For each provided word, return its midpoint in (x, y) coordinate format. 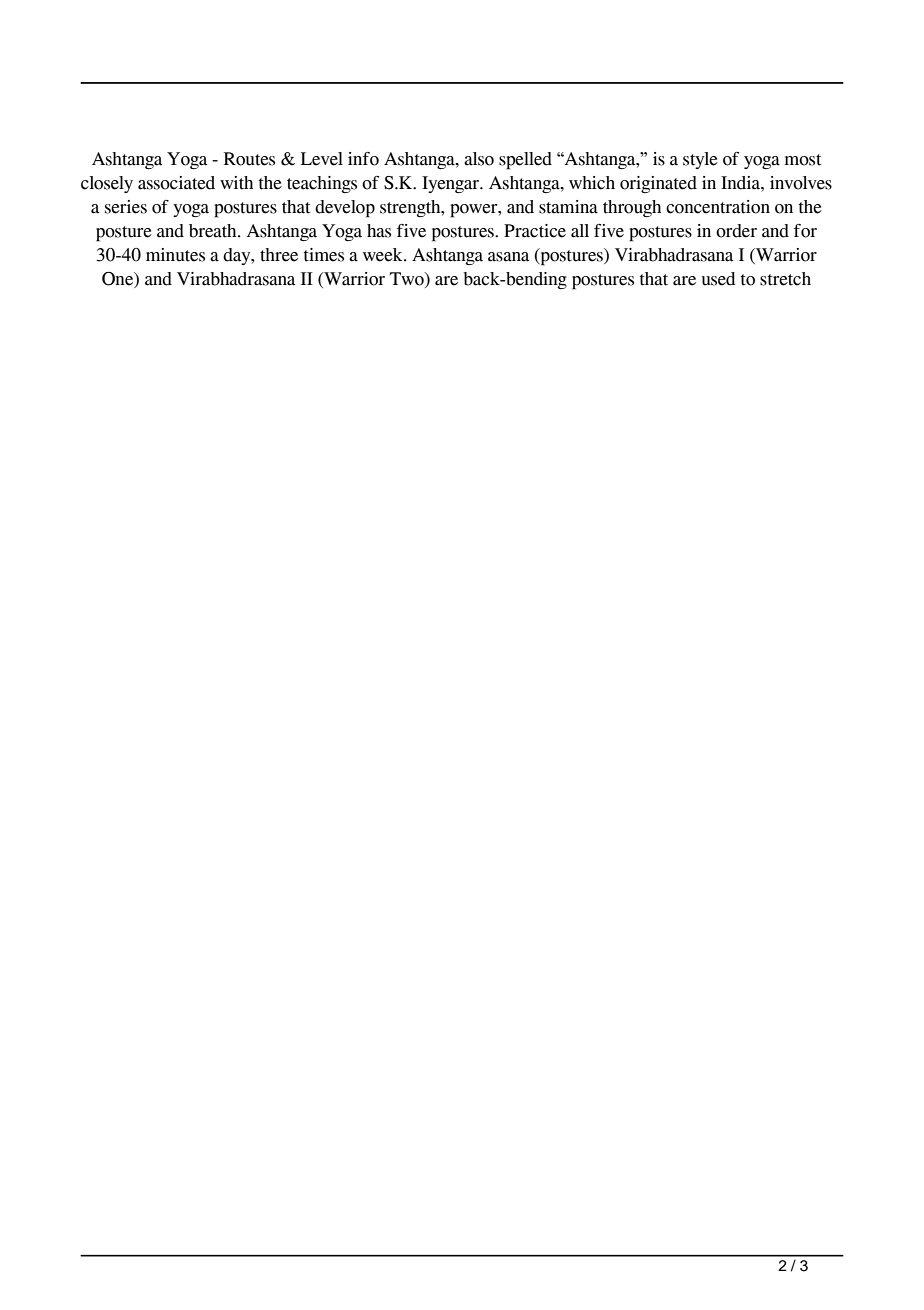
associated (176, 183)
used (718, 279)
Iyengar (452, 184)
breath (214, 231)
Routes (249, 159)
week (384, 255)
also (479, 159)
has (379, 231)
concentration (718, 207)
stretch (785, 279)
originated (658, 184)
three (279, 255)
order (736, 231)
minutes (175, 255)
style (700, 160)
